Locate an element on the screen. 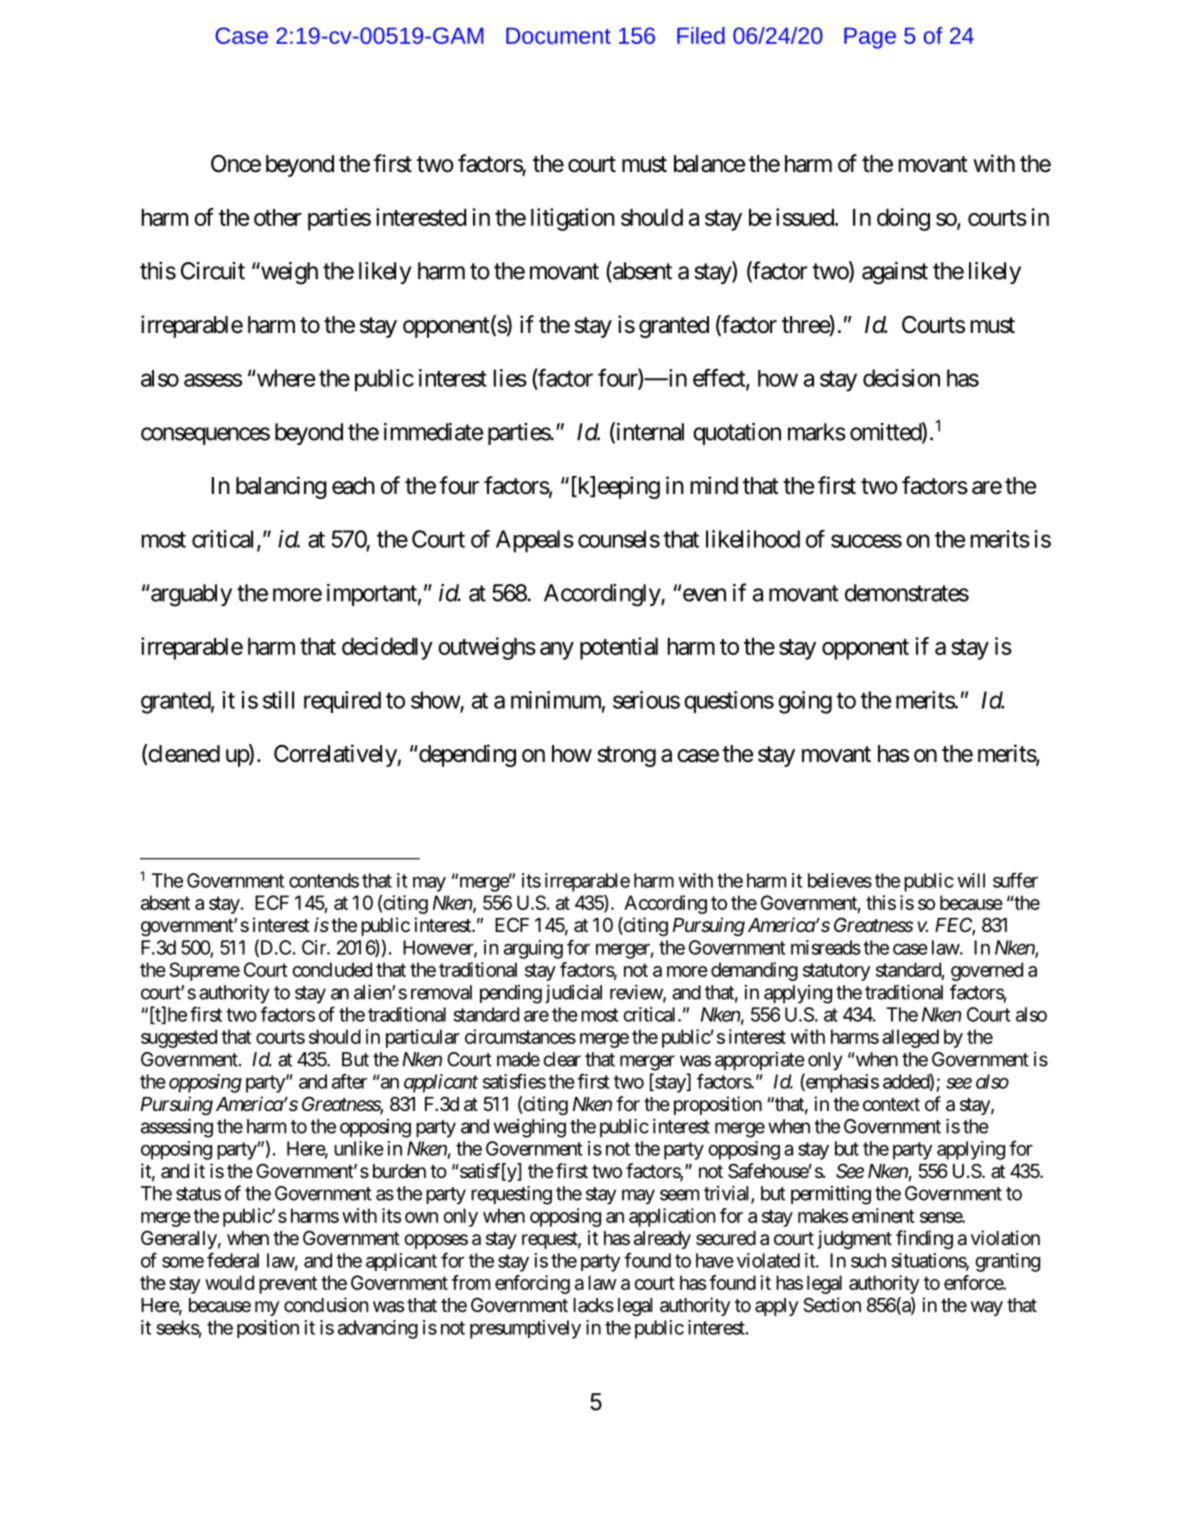 This screenshot has width=1189, height=1539. other is located at coordinates (278, 217).
